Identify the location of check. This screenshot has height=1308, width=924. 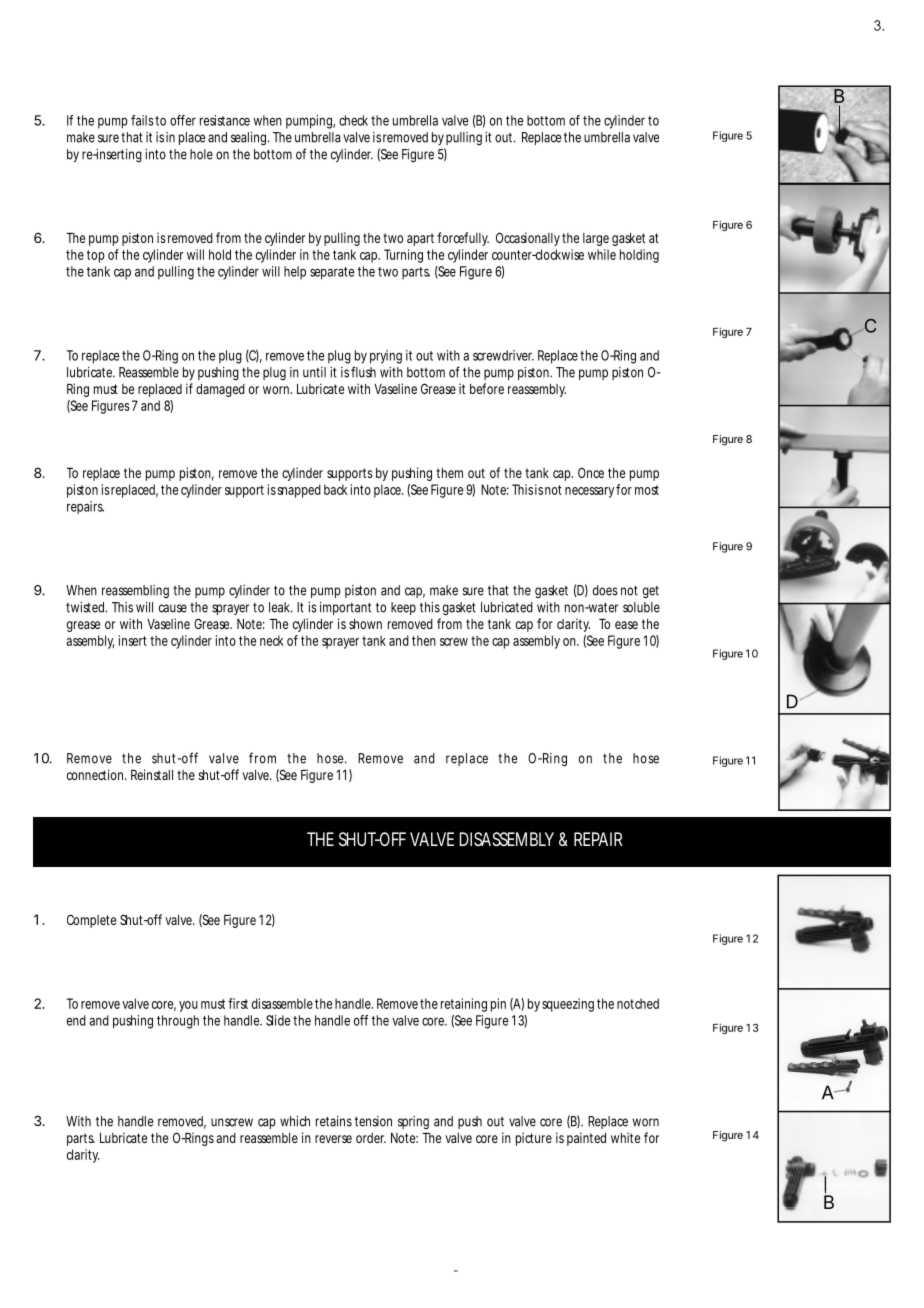
(353, 120).
